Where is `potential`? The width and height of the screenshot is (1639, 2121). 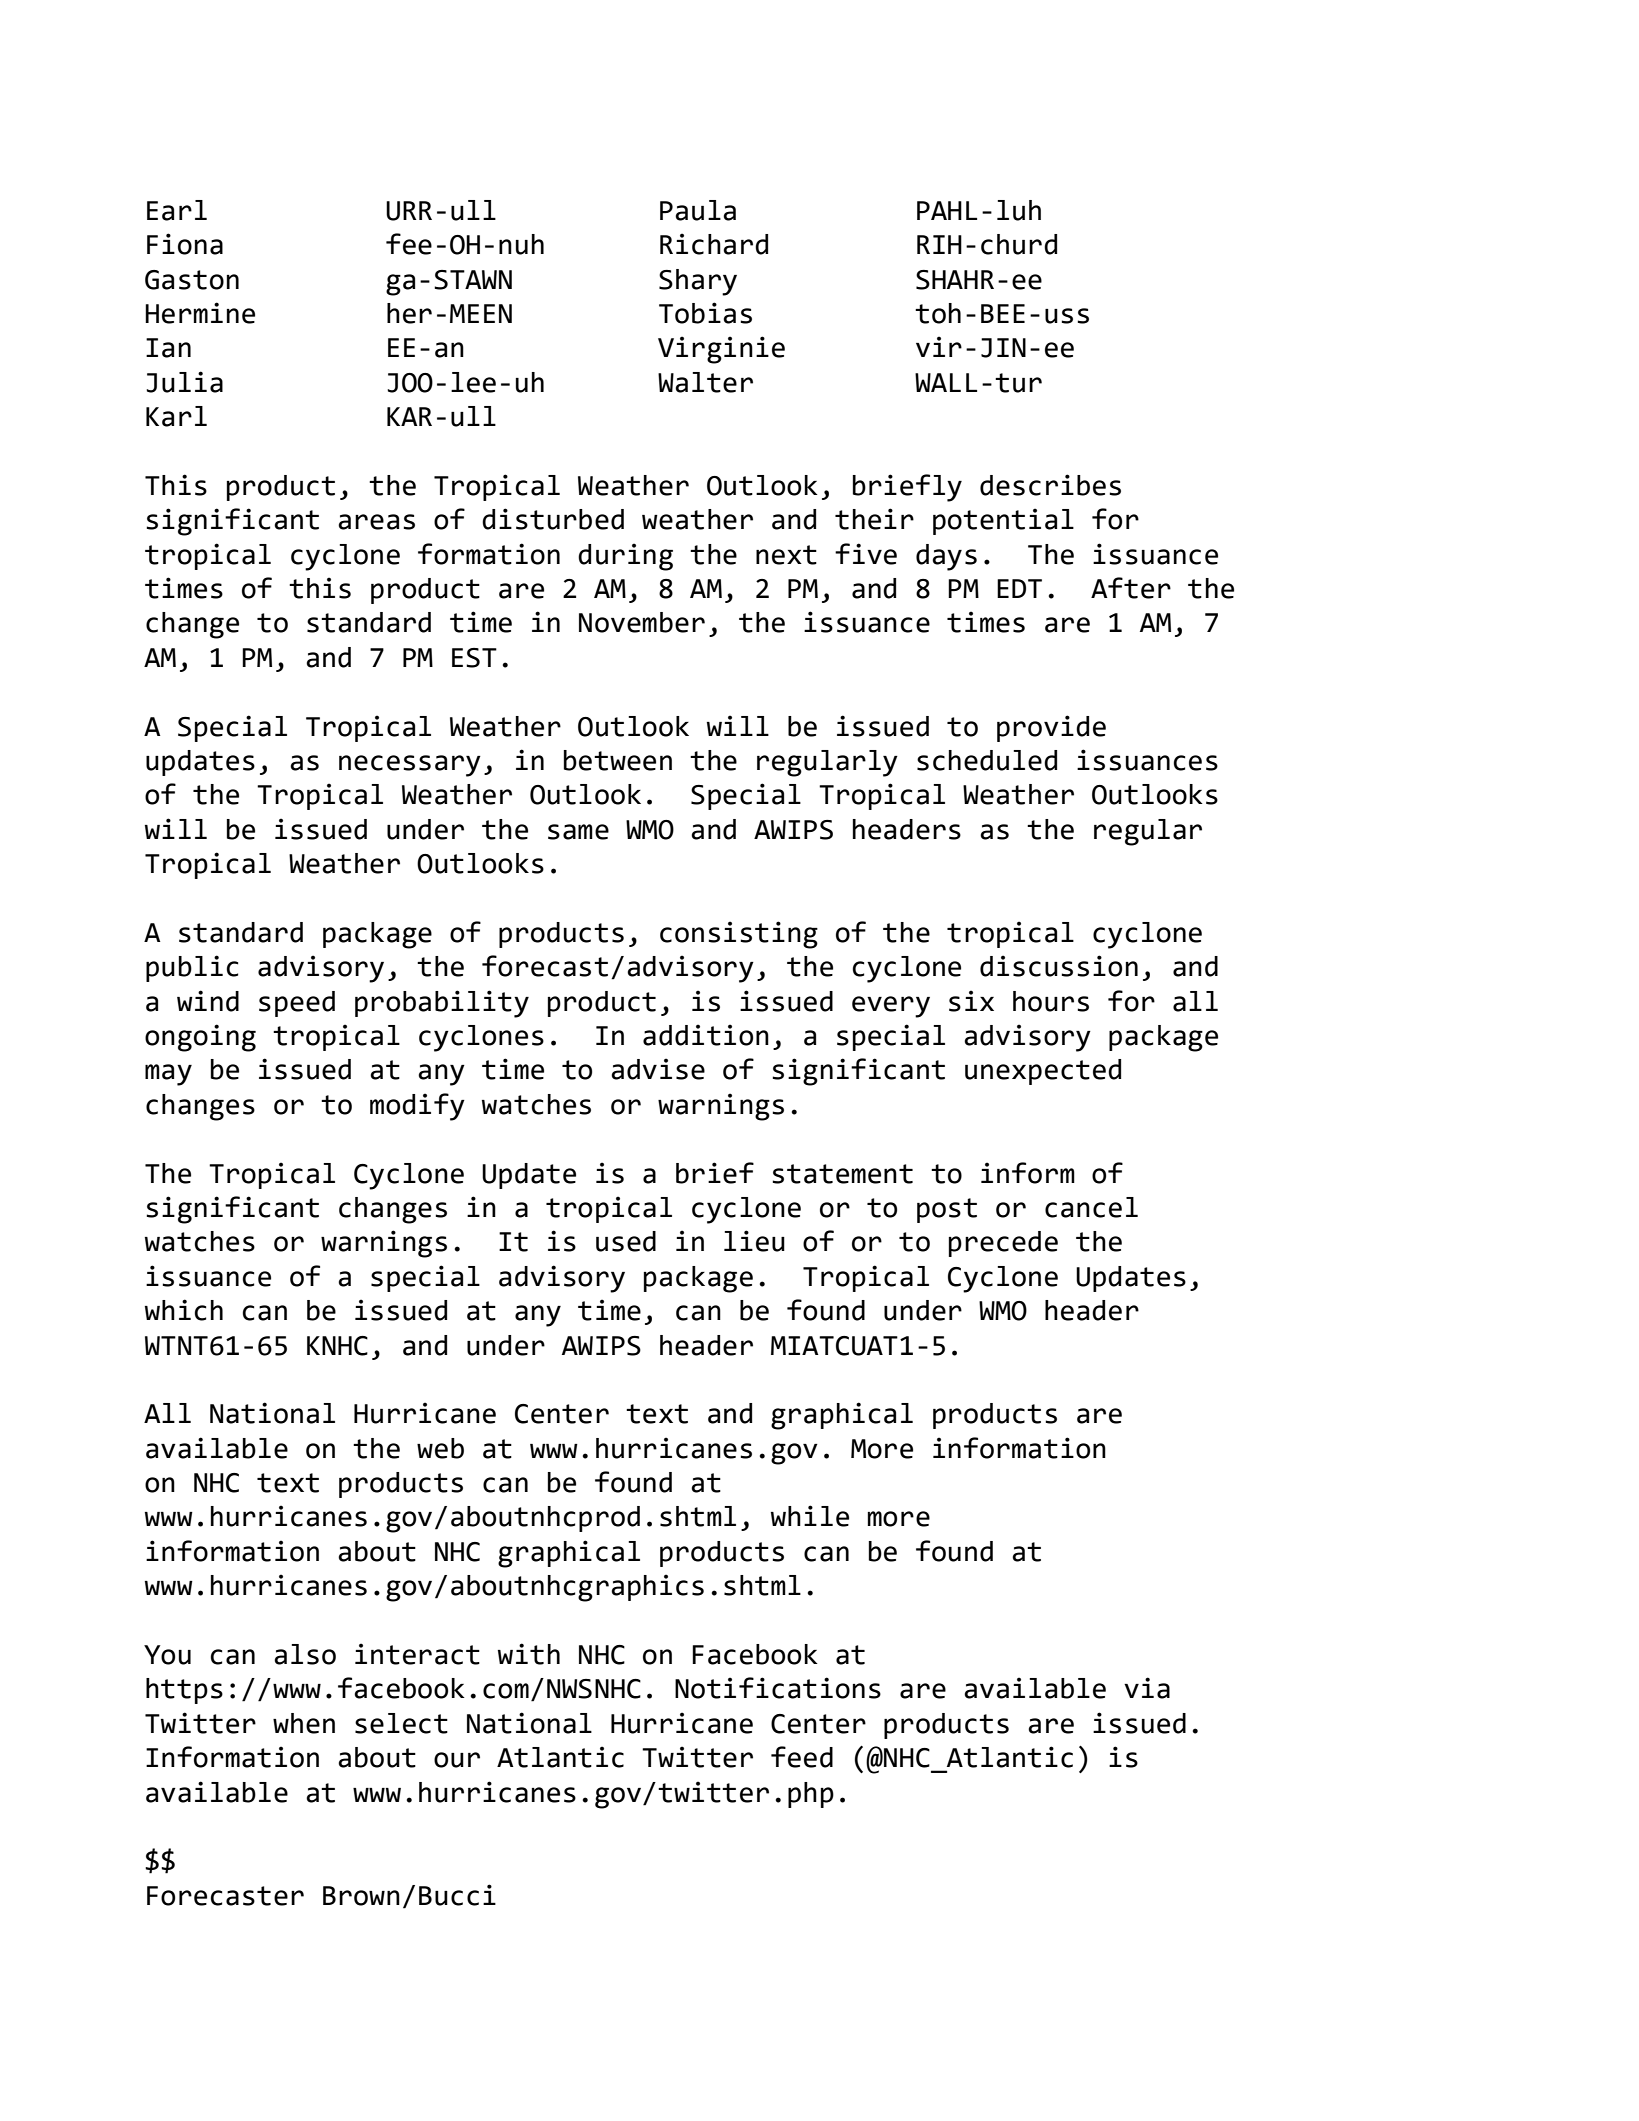
potential is located at coordinates (1003, 521).
